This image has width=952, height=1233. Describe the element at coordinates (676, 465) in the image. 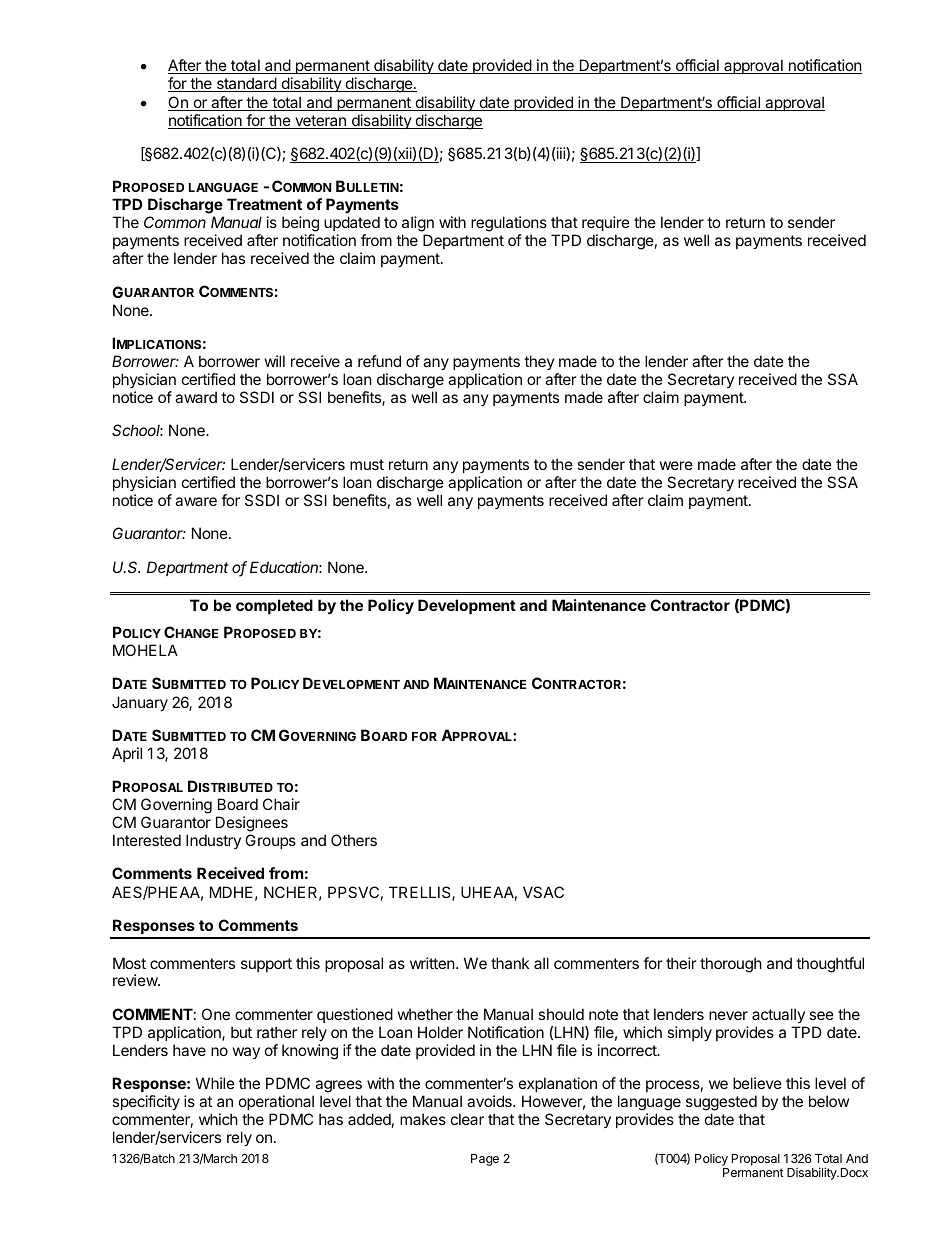

I see `were` at that location.
